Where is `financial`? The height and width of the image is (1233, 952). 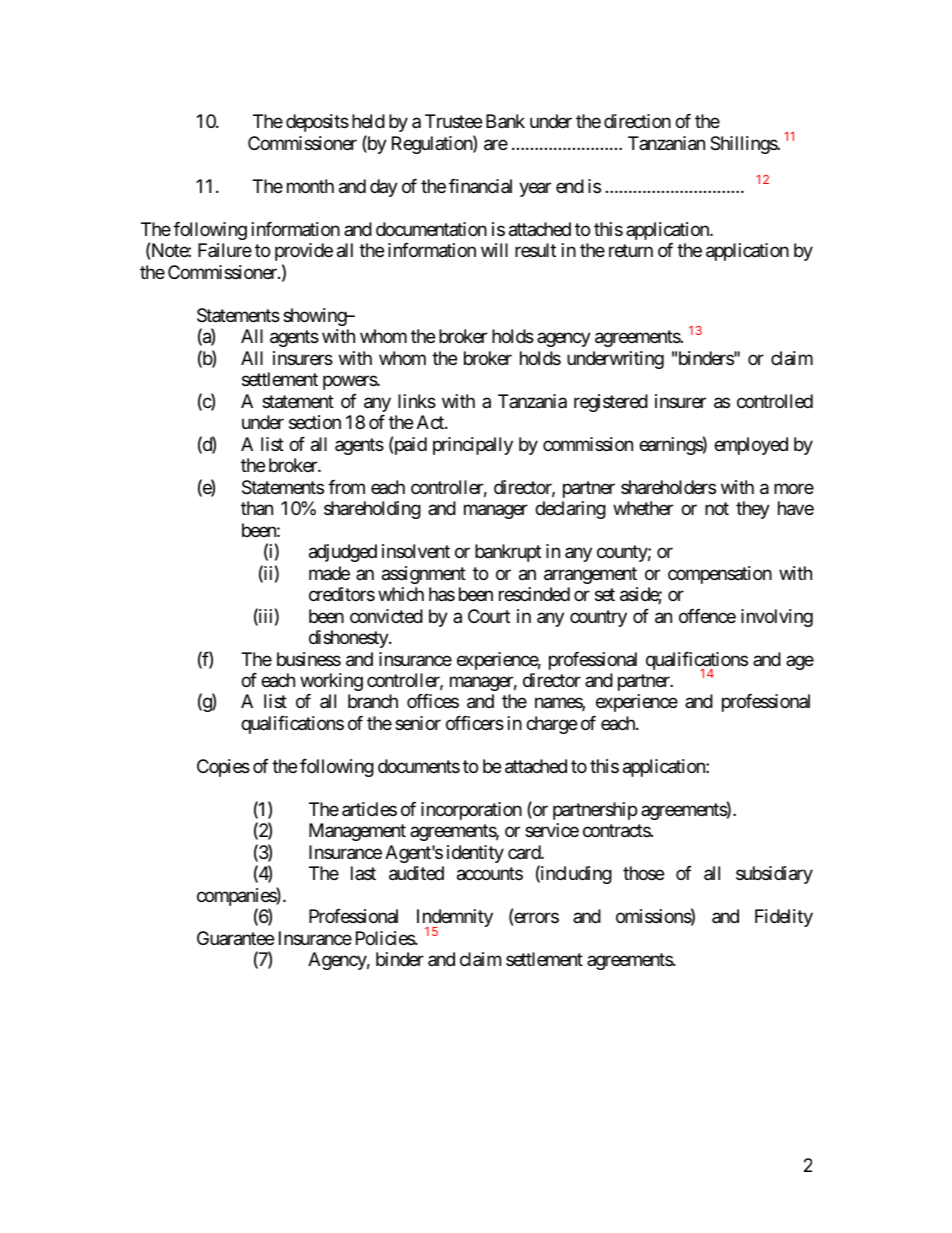
financial is located at coordinates (480, 186).
